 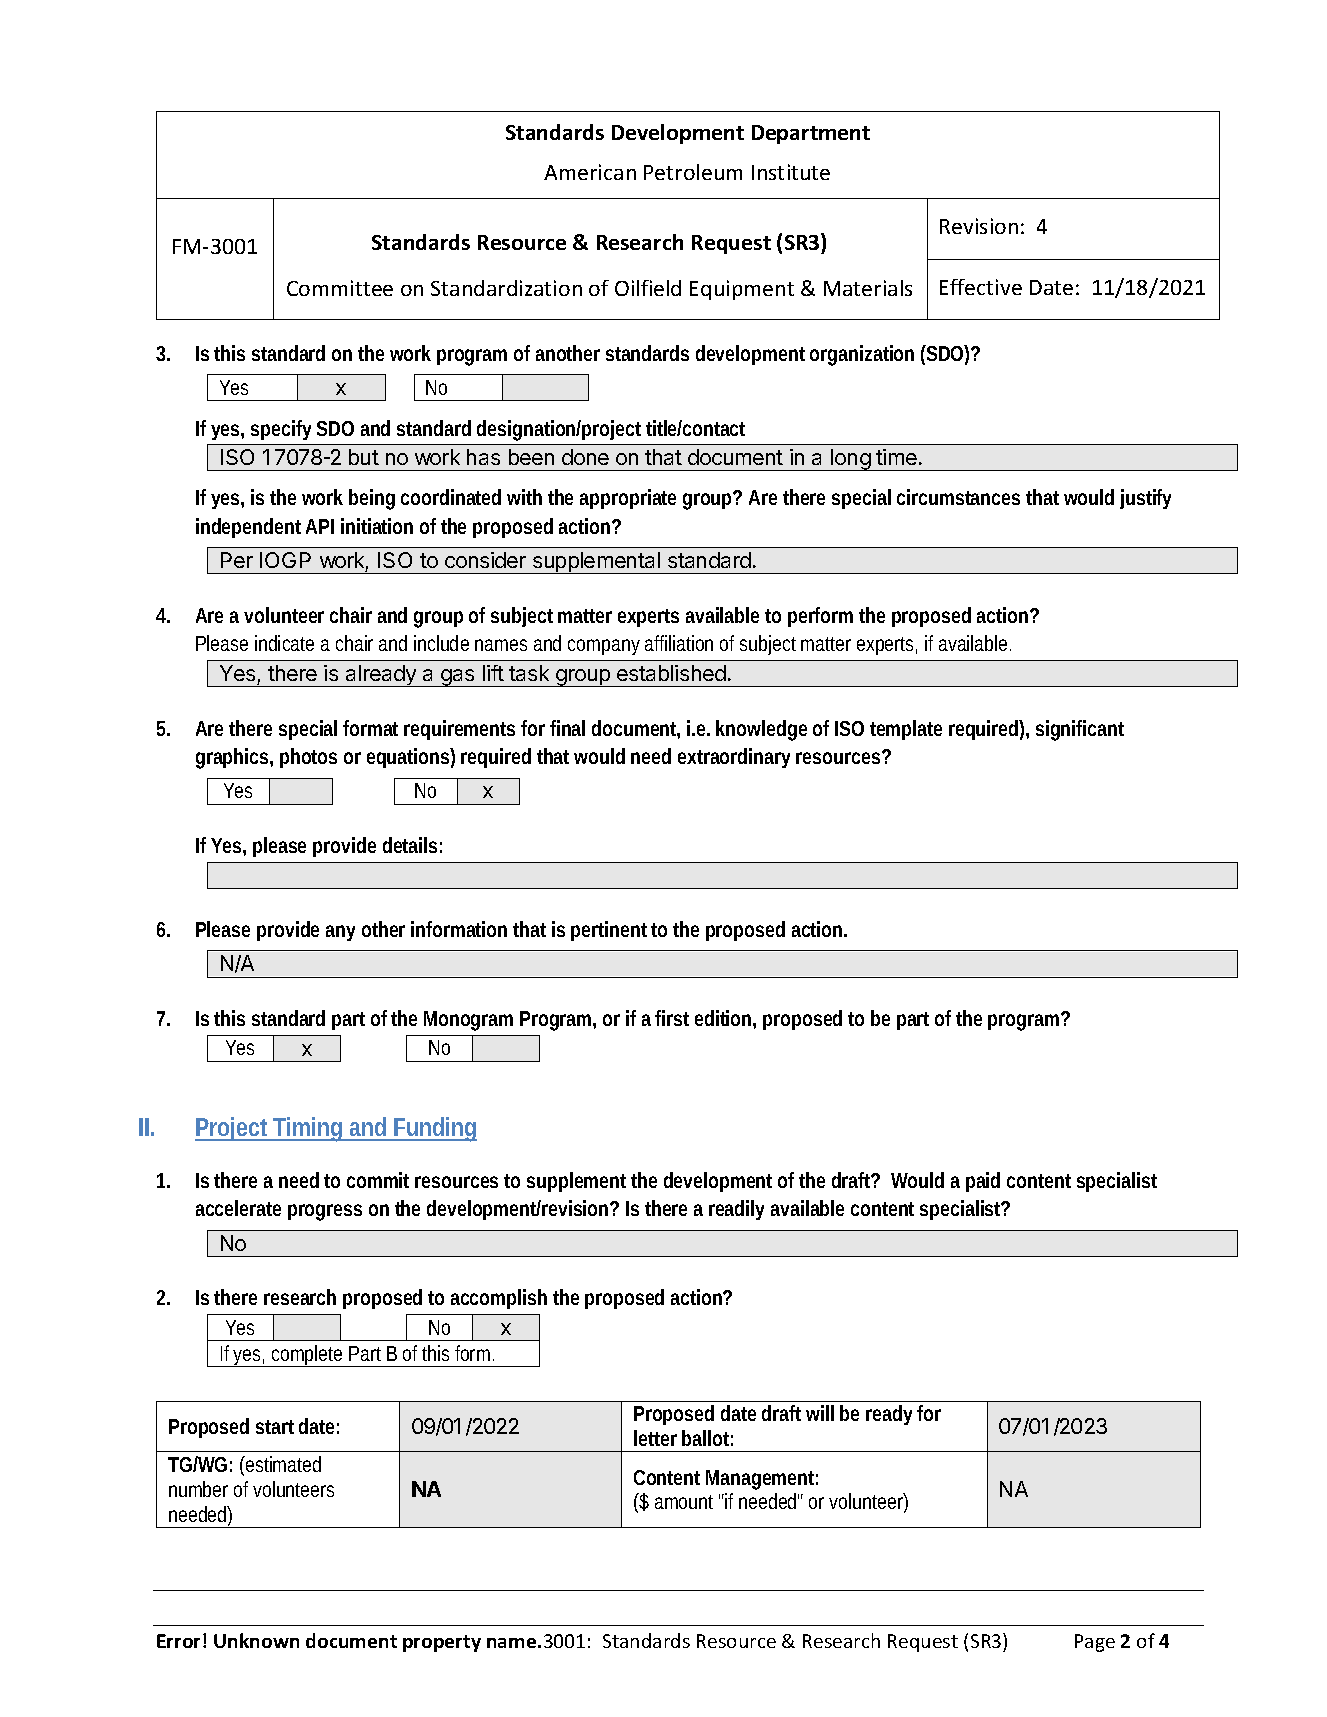 What do you see at coordinates (981, 287) in the document?
I see `Effective` at bounding box center [981, 287].
